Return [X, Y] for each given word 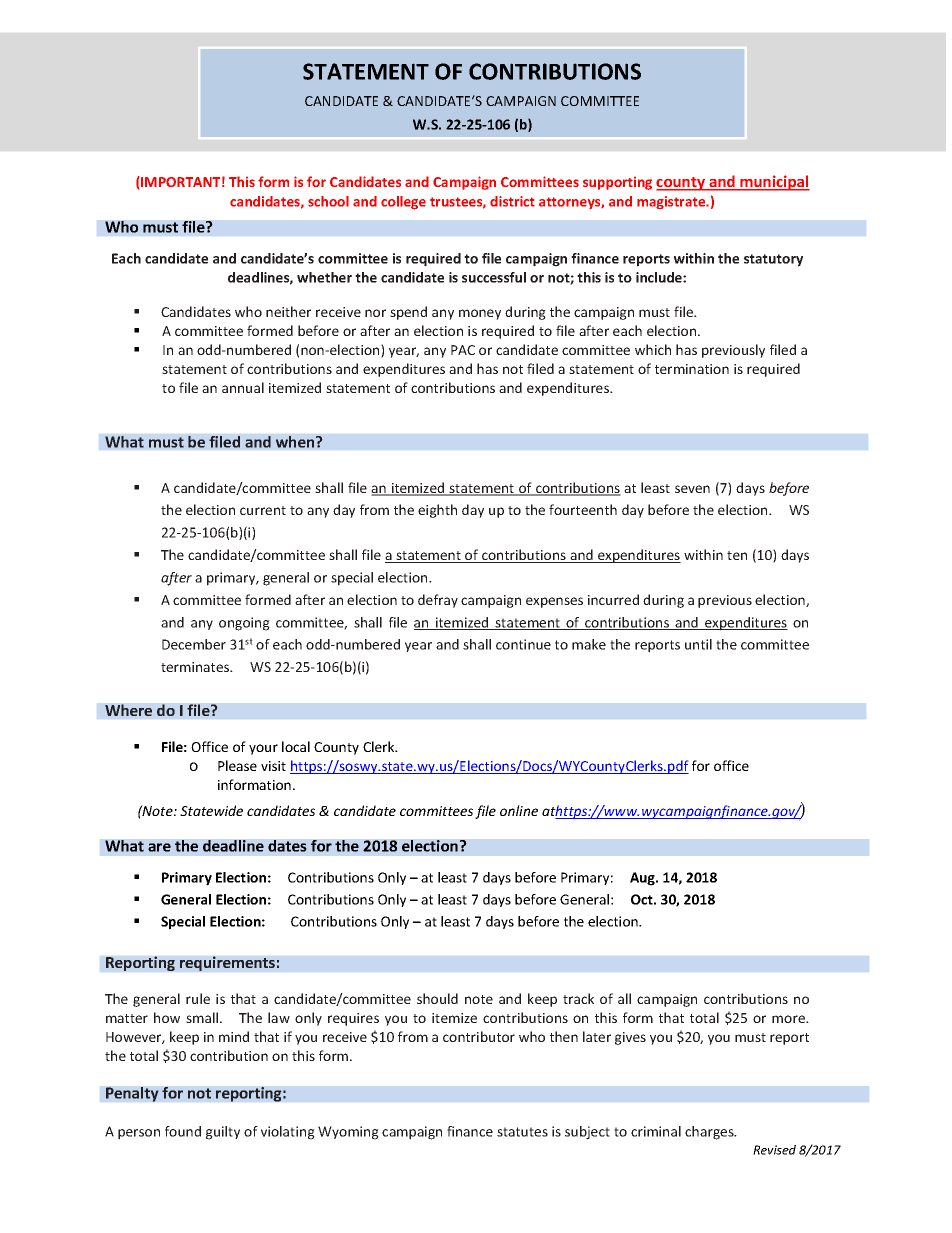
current [263, 510]
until [698, 644]
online [519, 810]
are [159, 847]
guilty [223, 1133]
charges [710, 1133]
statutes [522, 1132]
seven [692, 489]
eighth [437, 511]
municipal [774, 183]
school [328, 201]
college [403, 203]
